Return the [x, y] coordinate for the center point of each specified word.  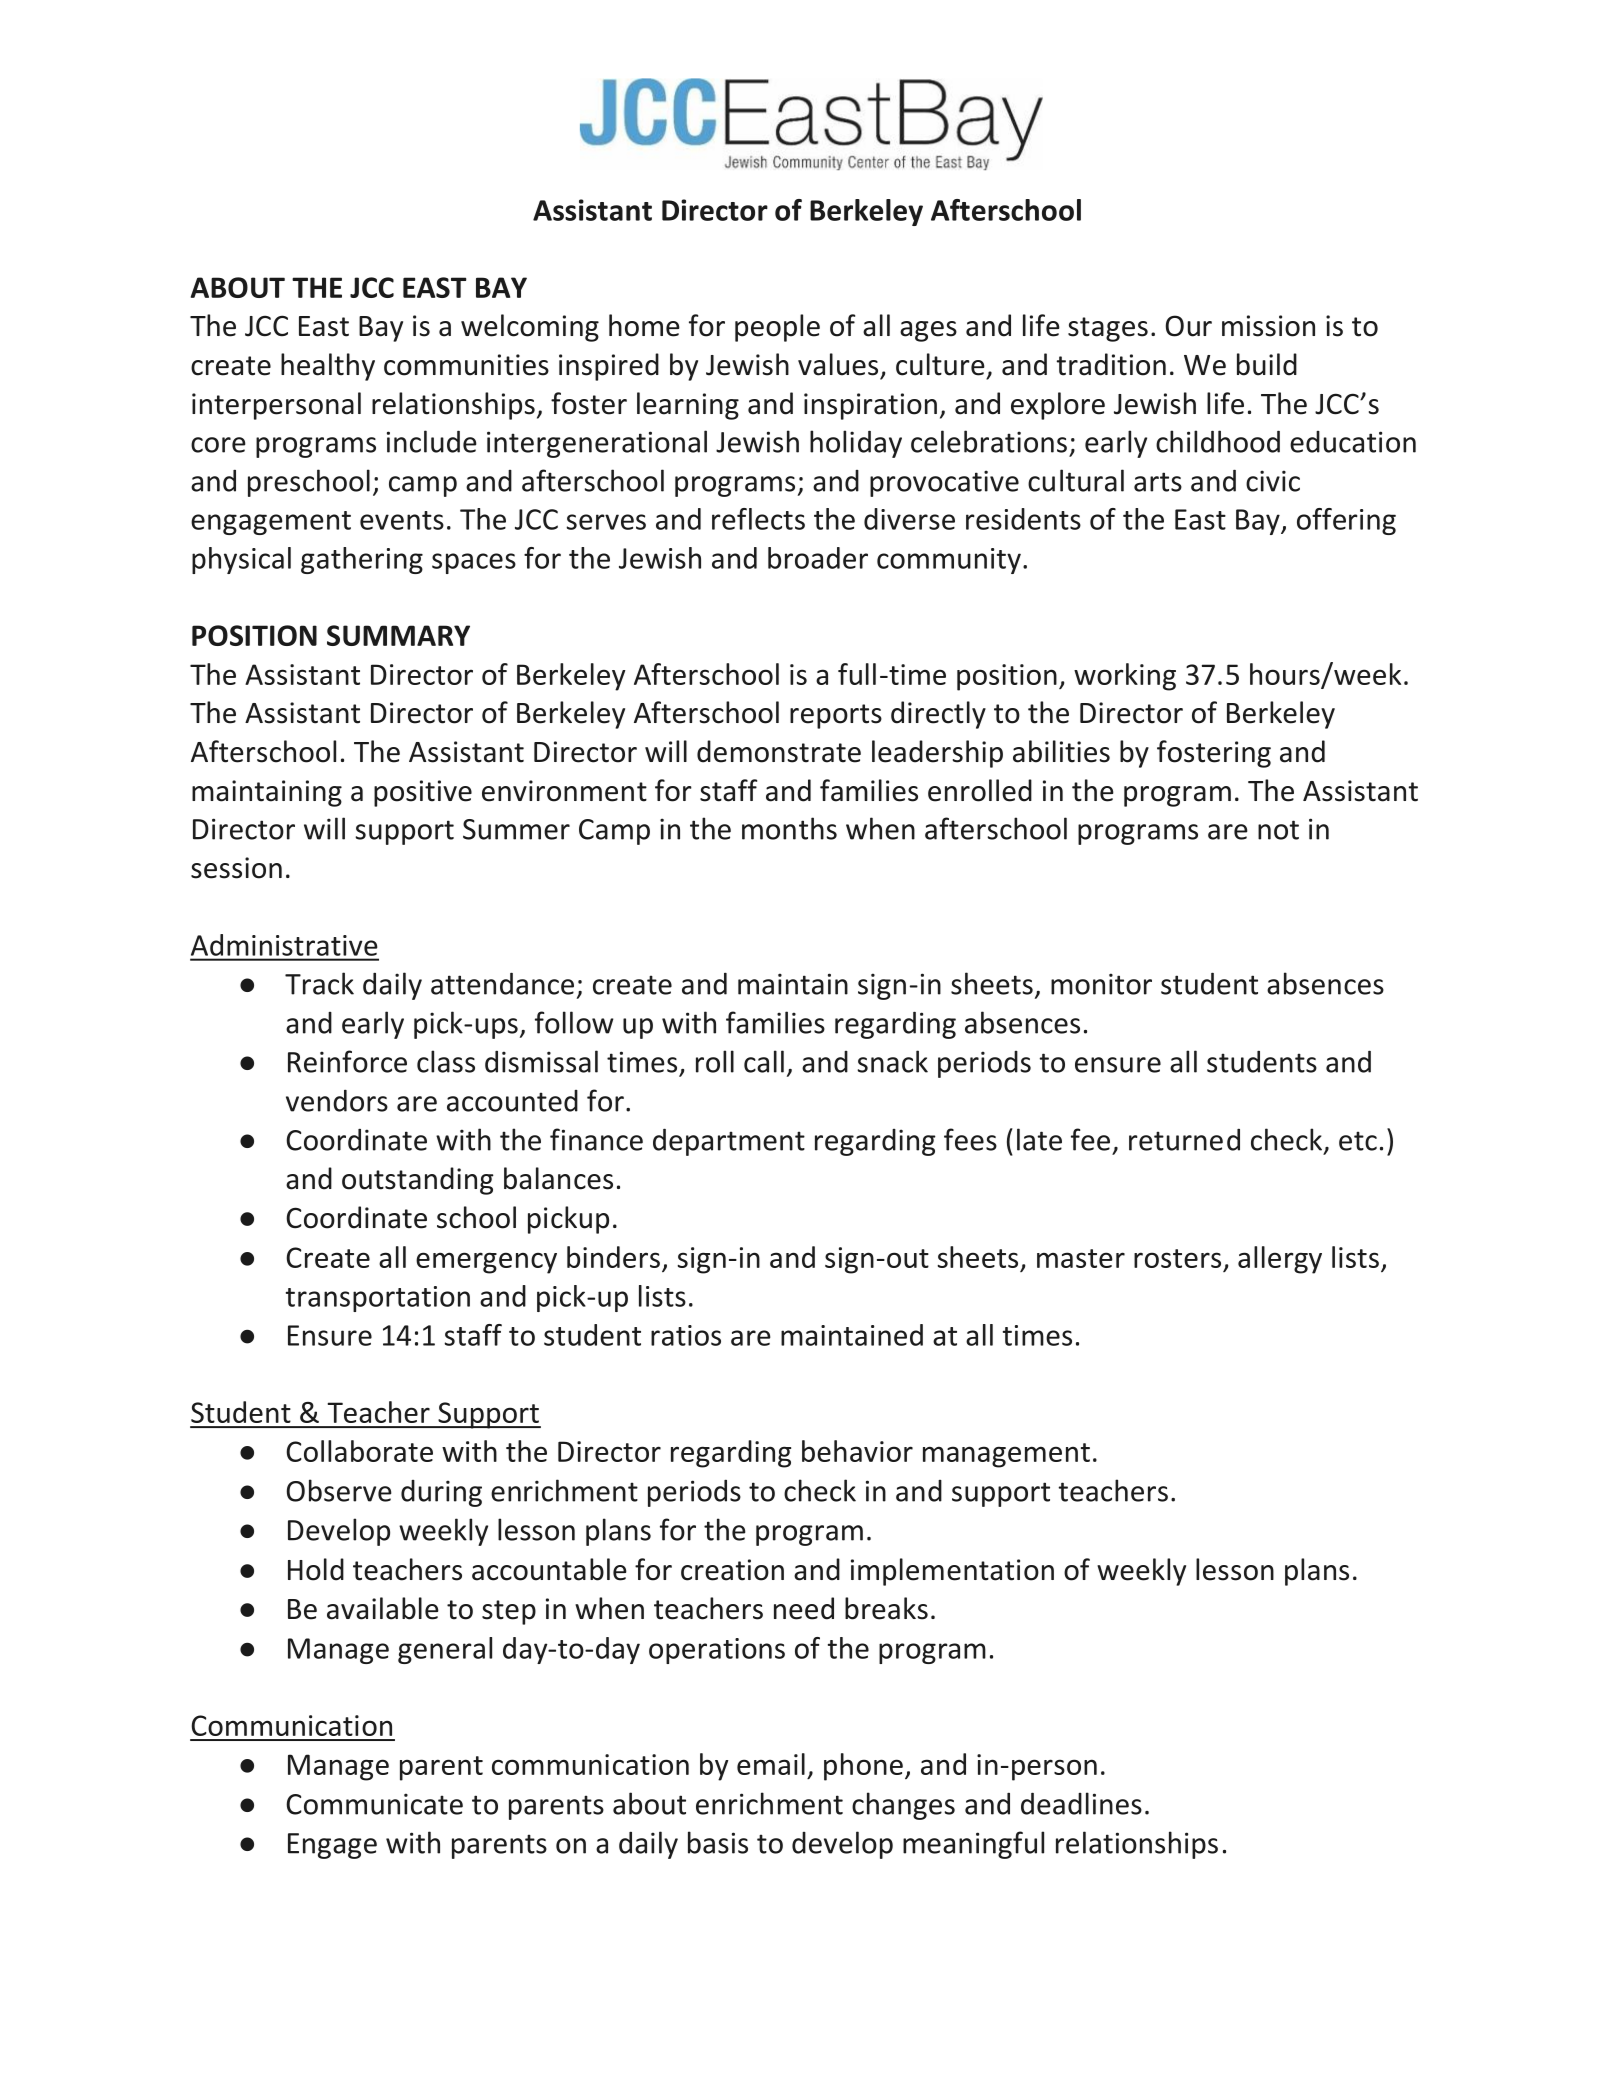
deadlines [1081, 1803]
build [1267, 364]
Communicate [374, 1804]
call [764, 1061]
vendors [337, 1101]
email [771, 1764]
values [838, 364]
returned [1184, 1140]
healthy [328, 367]
